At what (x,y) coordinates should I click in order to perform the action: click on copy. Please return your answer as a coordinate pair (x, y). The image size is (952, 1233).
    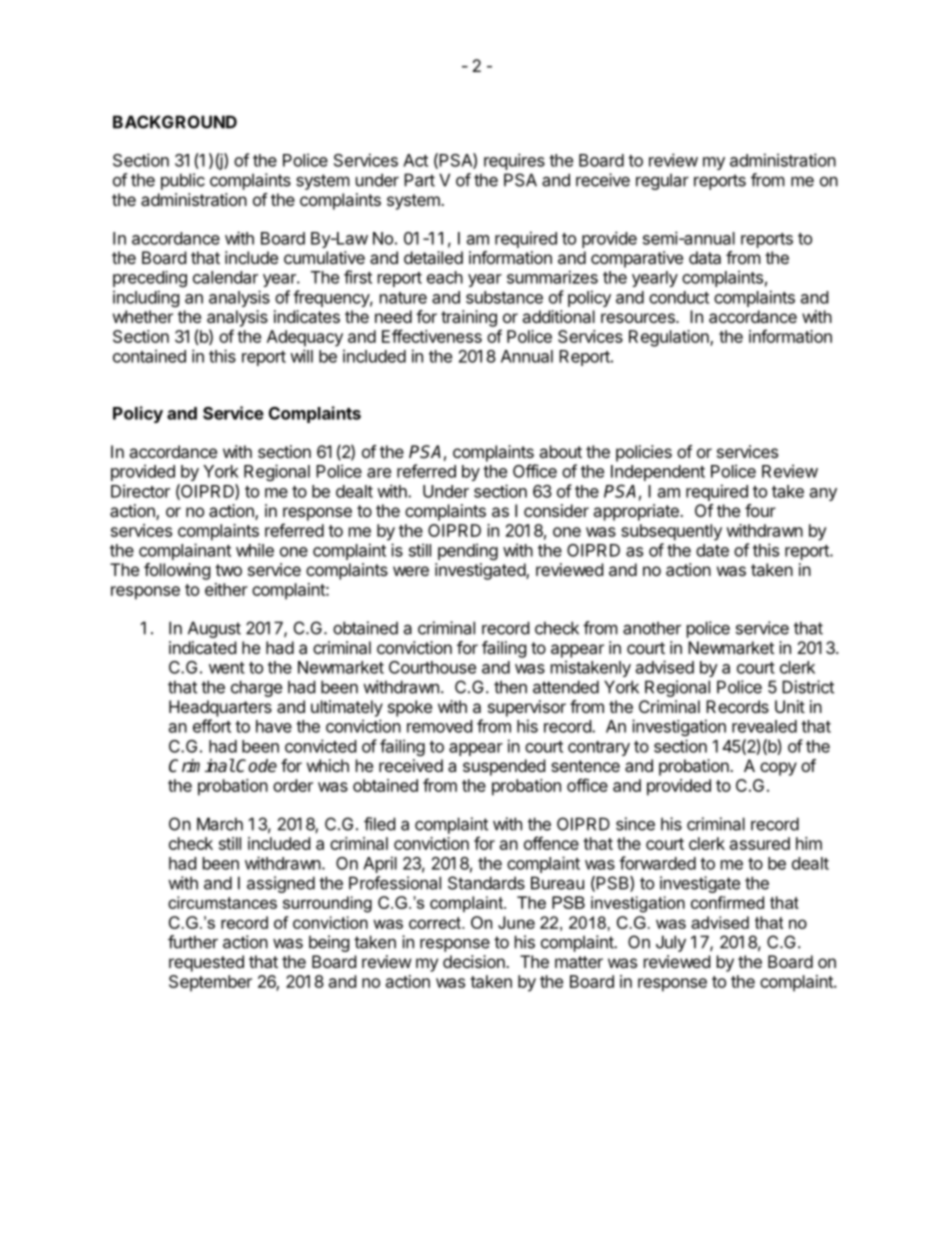
    Looking at the image, I should click on (778, 769).
